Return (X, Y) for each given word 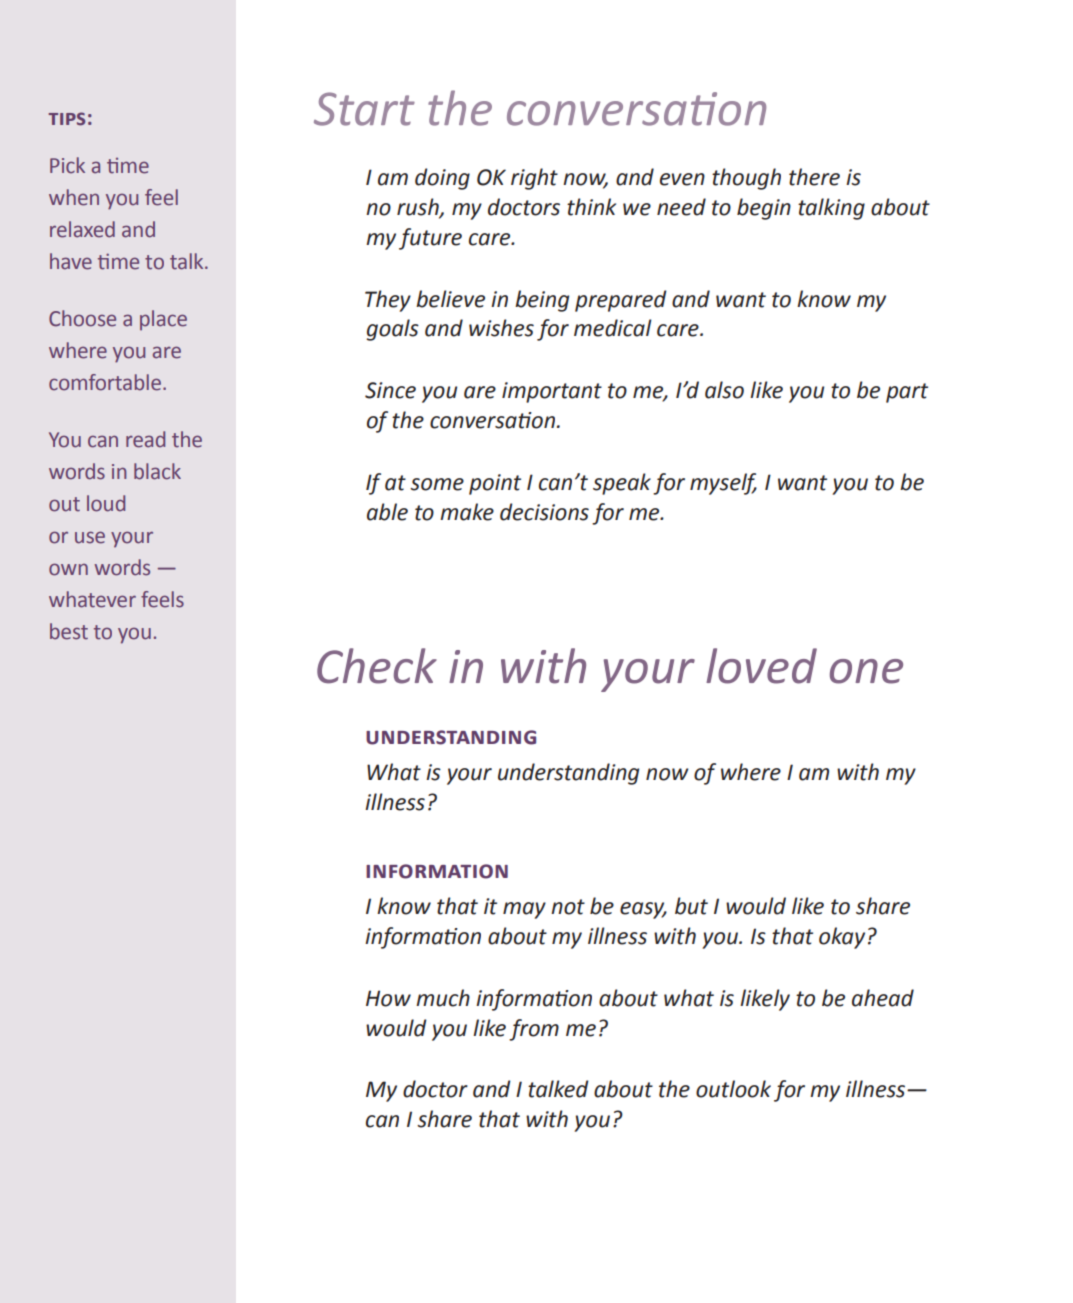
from (534, 1030)
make (467, 512)
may (524, 910)
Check (377, 666)
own (68, 569)
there (814, 177)
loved (761, 666)
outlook (733, 1089)
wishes (501, 328)
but (691, 906)
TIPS (66, 119)
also (724, 390)
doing (442, 179)
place (163, 320)
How (388, 998)
